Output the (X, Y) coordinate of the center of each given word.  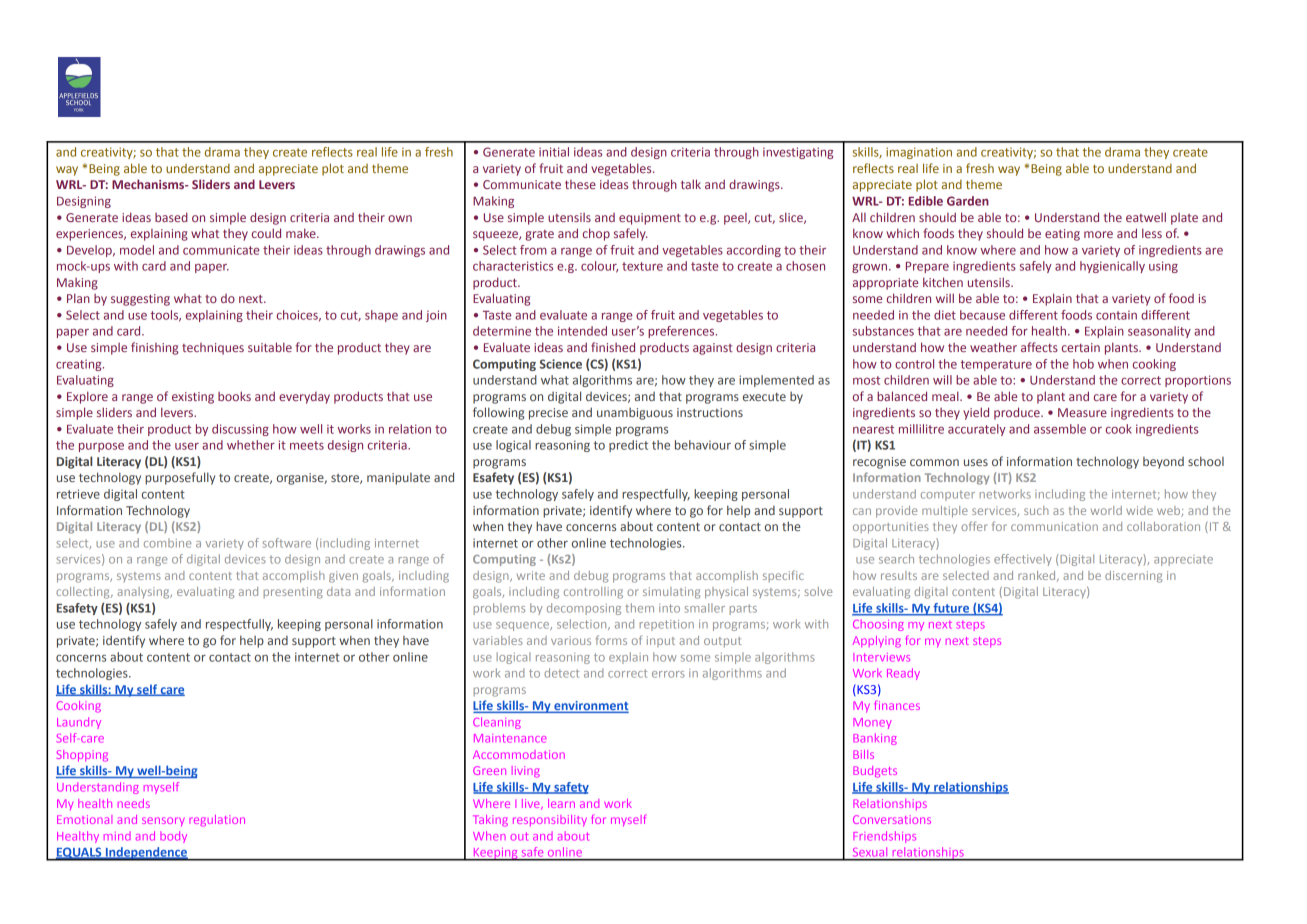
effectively (1023, 560)
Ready (903, 674)
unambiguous (635, 414)
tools (166, 316)
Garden (968, 201)
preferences (682, 332)
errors (668, 674)
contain (1116, 315)
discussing (240, 430)
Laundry (79, 723)
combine (167, 543)
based (171, 217)
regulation (217, 821)
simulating (671, 593)
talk (691, 184)
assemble (1060, 429)
